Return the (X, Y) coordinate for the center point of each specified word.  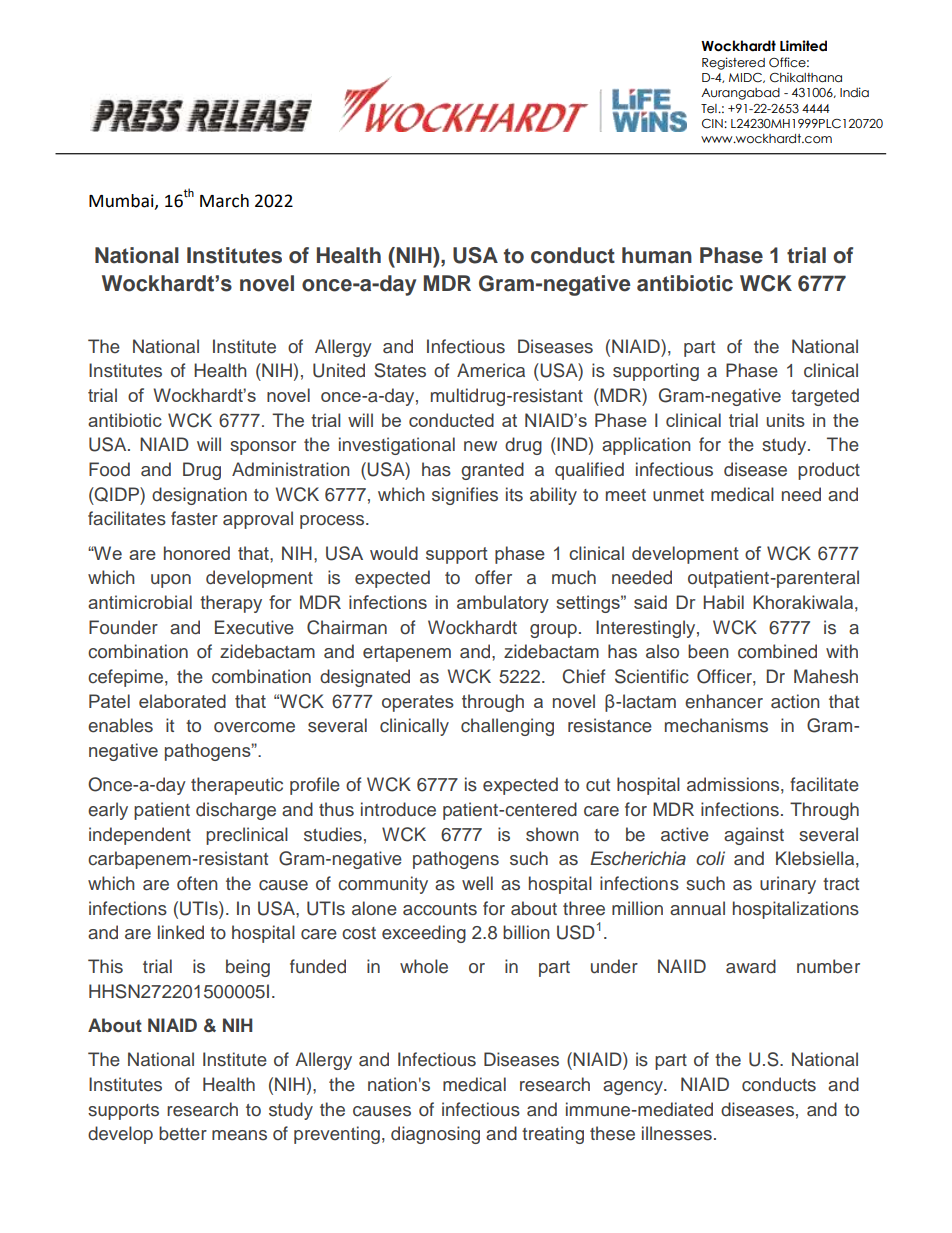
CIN (713, 124)
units (786, 420)
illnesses (677, 1133)
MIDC (746, 78)
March (224, 201)
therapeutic (237, 786)
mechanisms (716, 725)
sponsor (263, 448)
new (480, 446)
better (183, 1133)
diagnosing (435, 1135)
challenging (507, 727)
